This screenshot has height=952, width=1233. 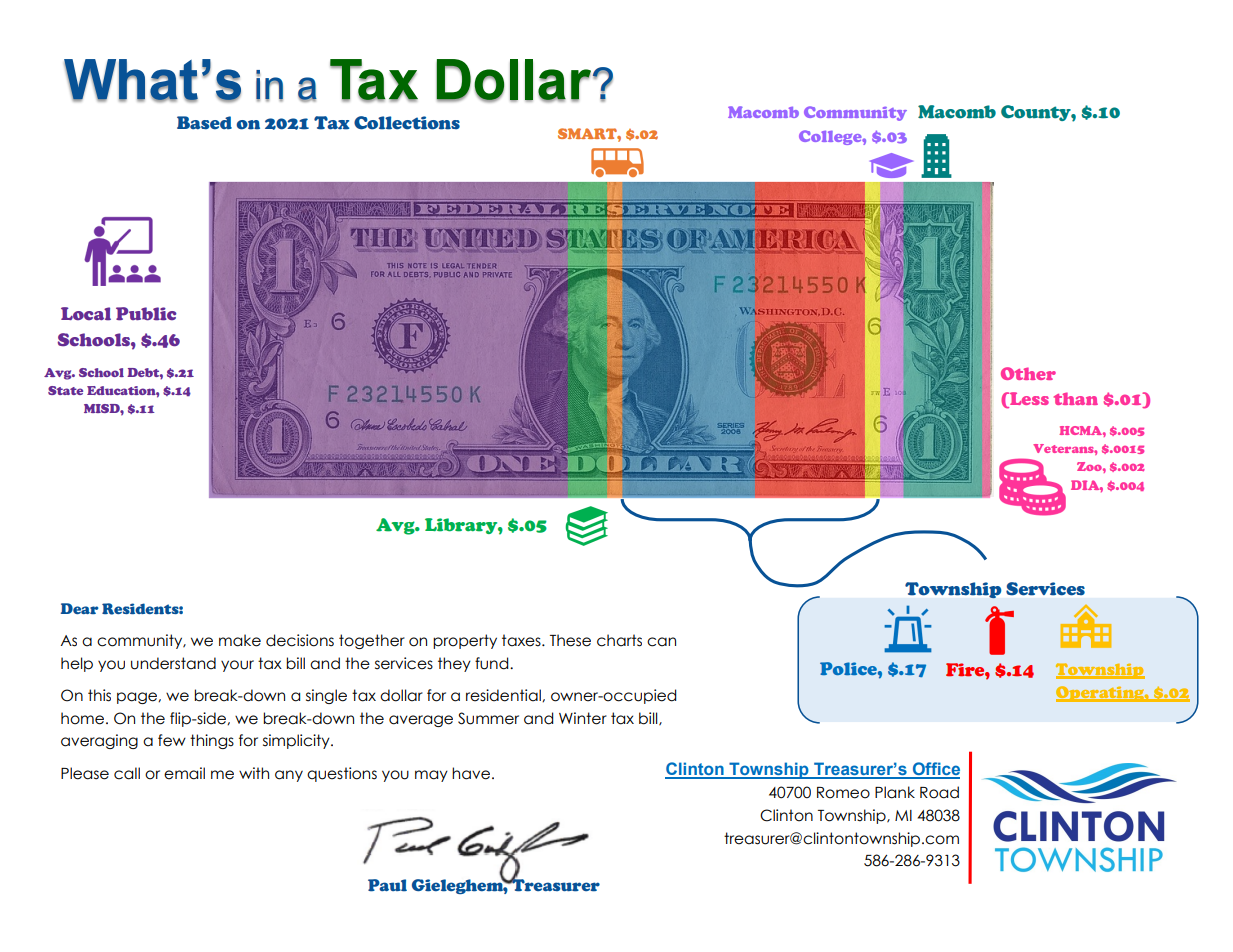 What do you see at coordinates (1076, 398) in the screenshot?
I see `than` at bounding box center [1076, 398].
